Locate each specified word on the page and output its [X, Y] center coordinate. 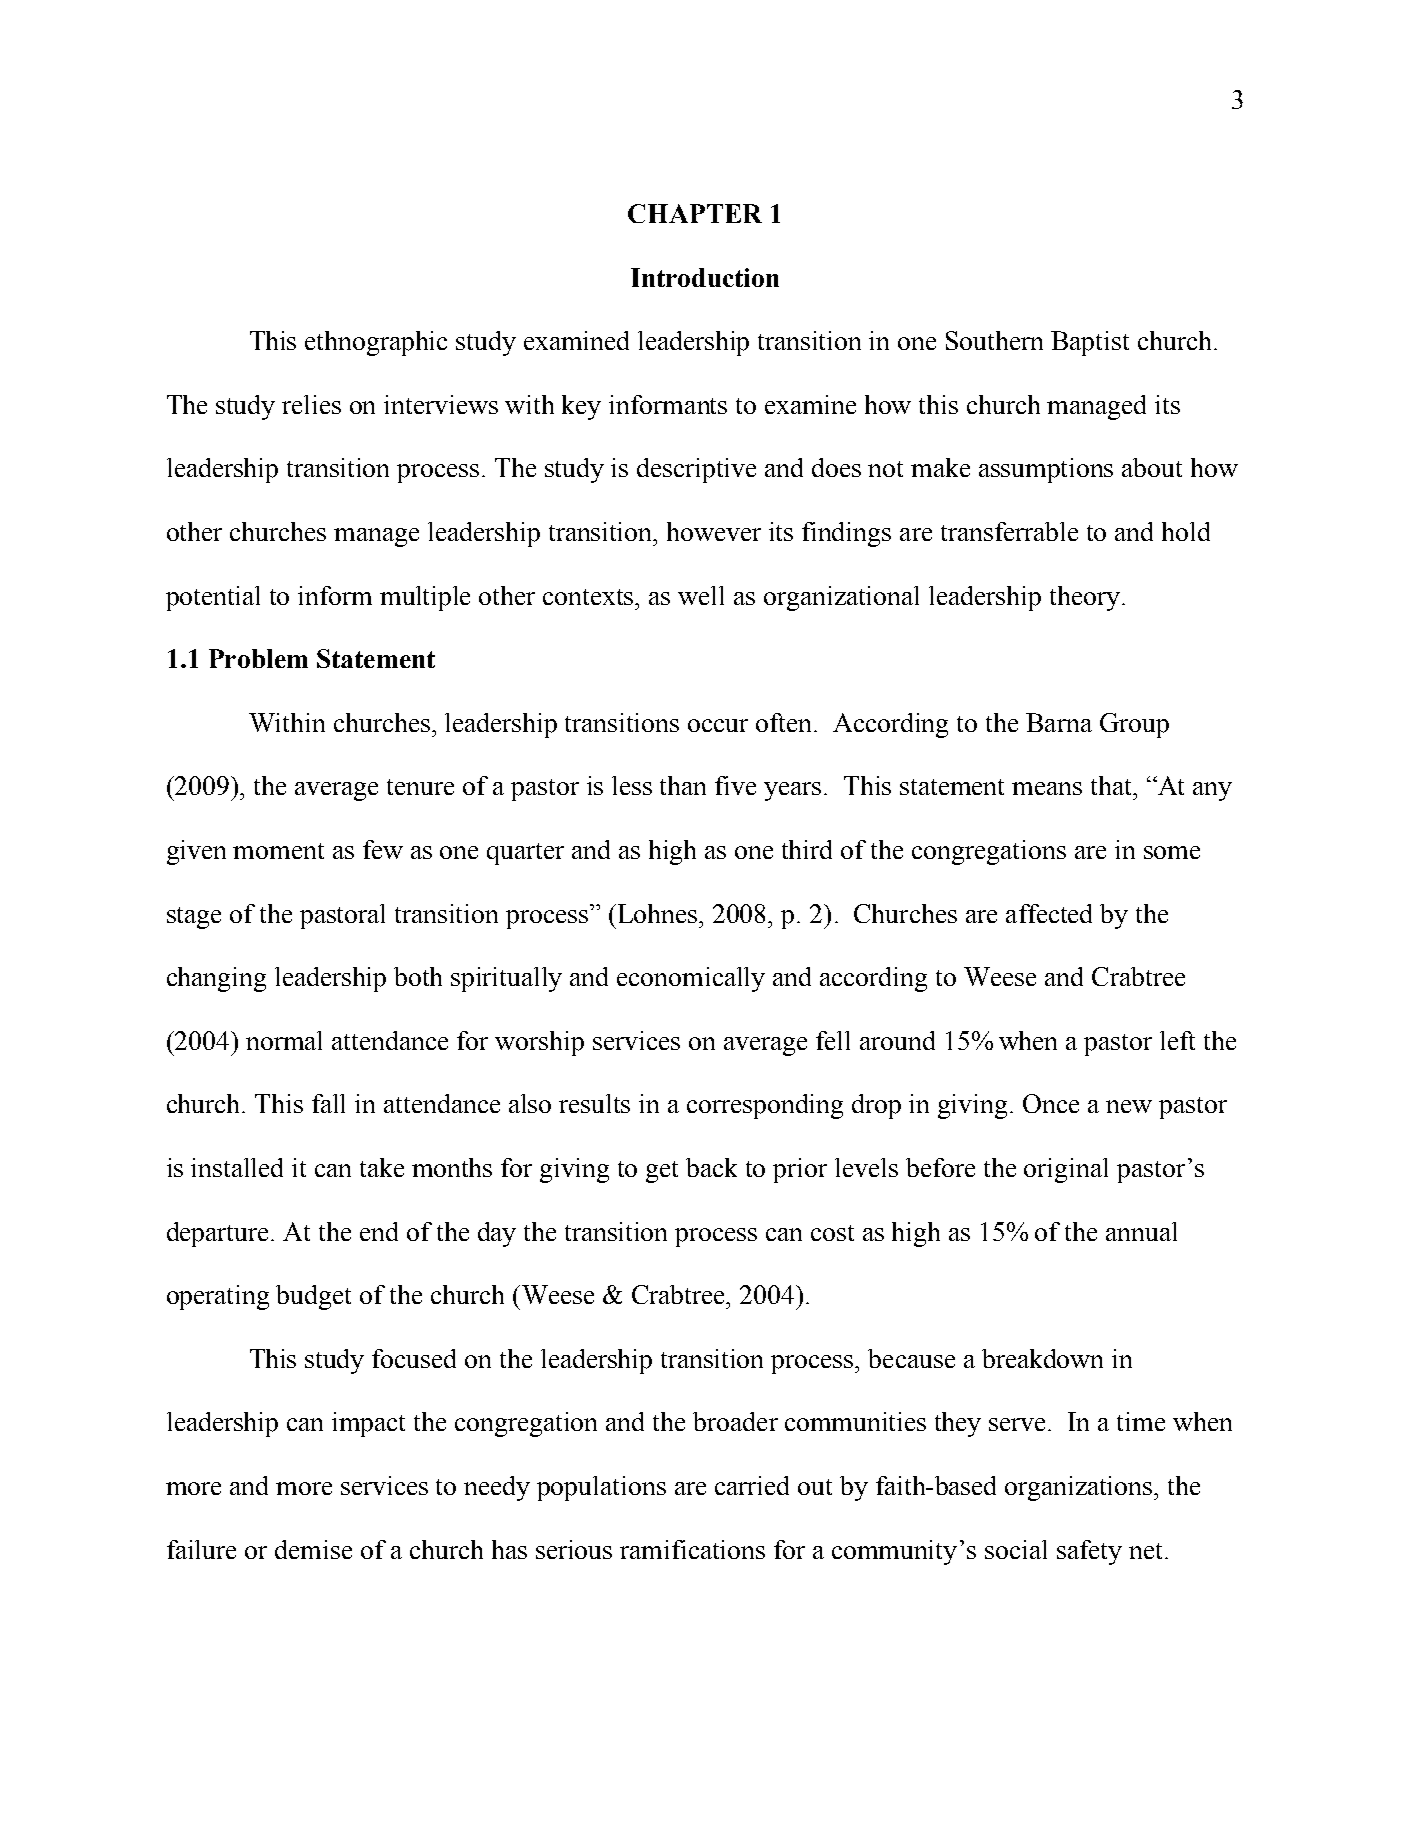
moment [278, 851]
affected [1049, 913]
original [1066, 1170]
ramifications [692, 1549]
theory [1085, 598]
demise [313, 1549]
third [807, 849]
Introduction [705, 277]
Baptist [1090, 343]
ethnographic [376, 343]
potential [213, 598]
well [701, 595]
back [711, 1167]
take [382, 1167]
